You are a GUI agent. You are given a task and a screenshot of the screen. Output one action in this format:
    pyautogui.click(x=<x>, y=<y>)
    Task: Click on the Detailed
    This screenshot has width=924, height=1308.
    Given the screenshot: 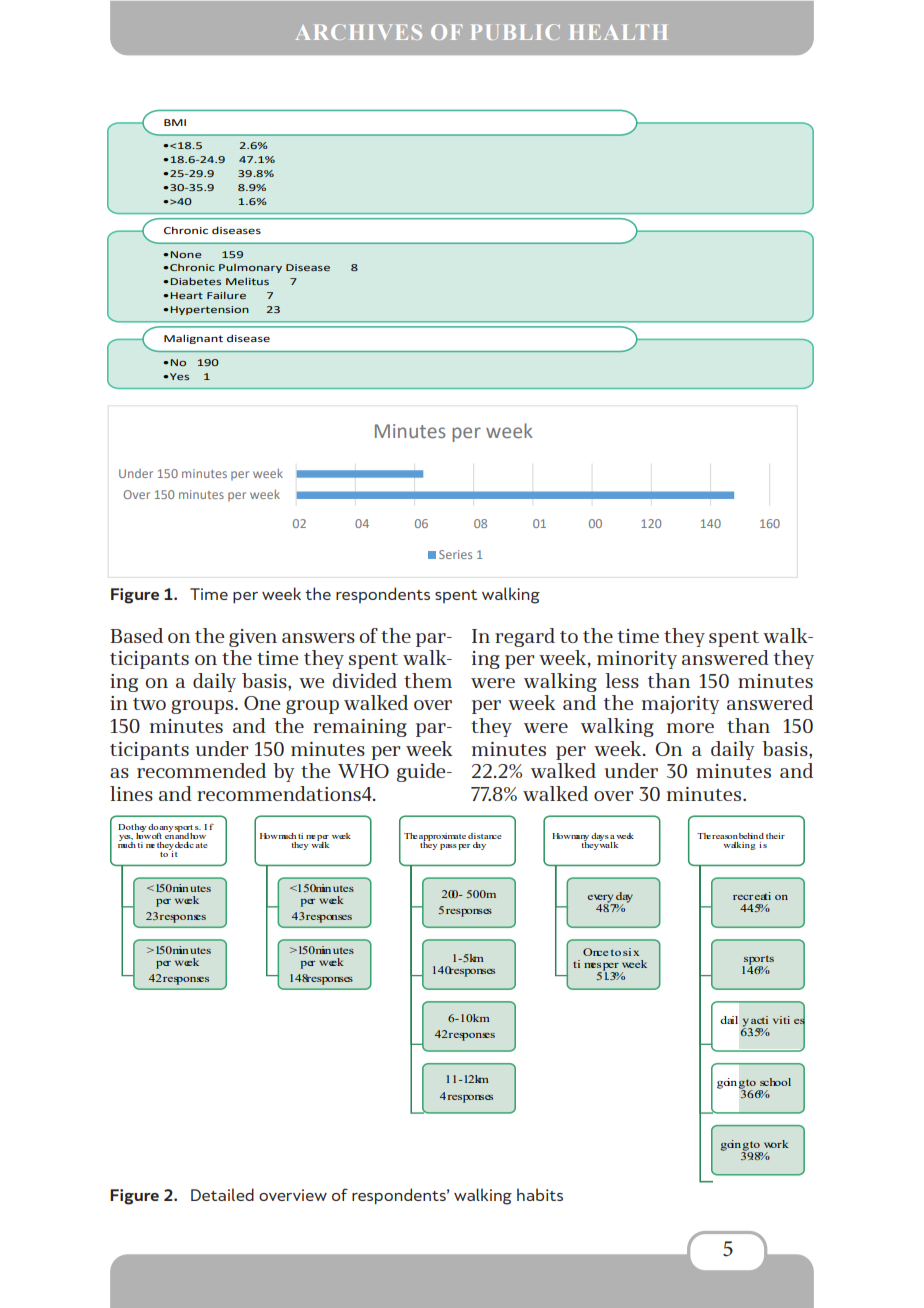 What is the action you would take?
    pyautogui.click(x=222, y=1194)
